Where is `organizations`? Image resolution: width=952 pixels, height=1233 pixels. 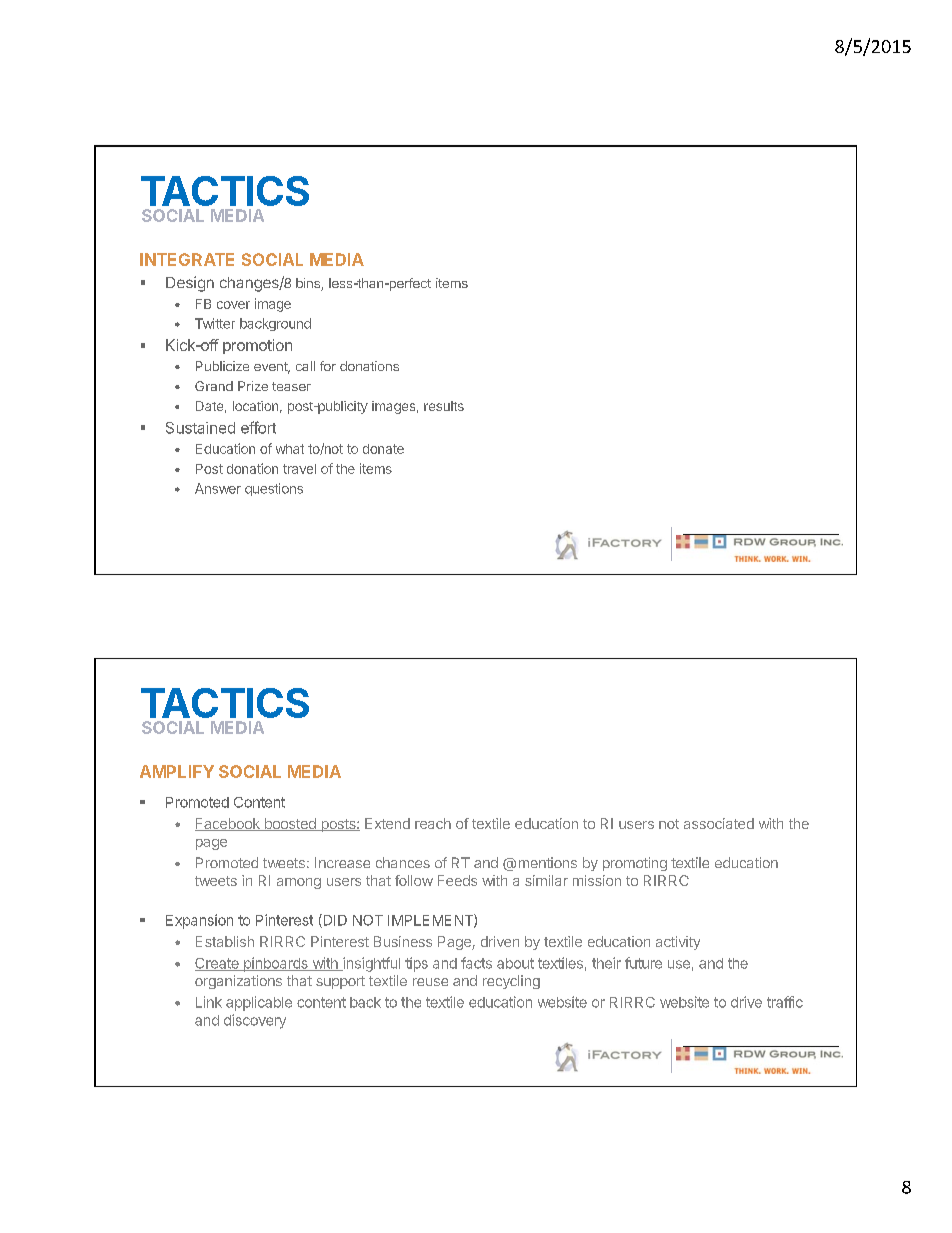
organizations is located at coordinates (238, 982).
